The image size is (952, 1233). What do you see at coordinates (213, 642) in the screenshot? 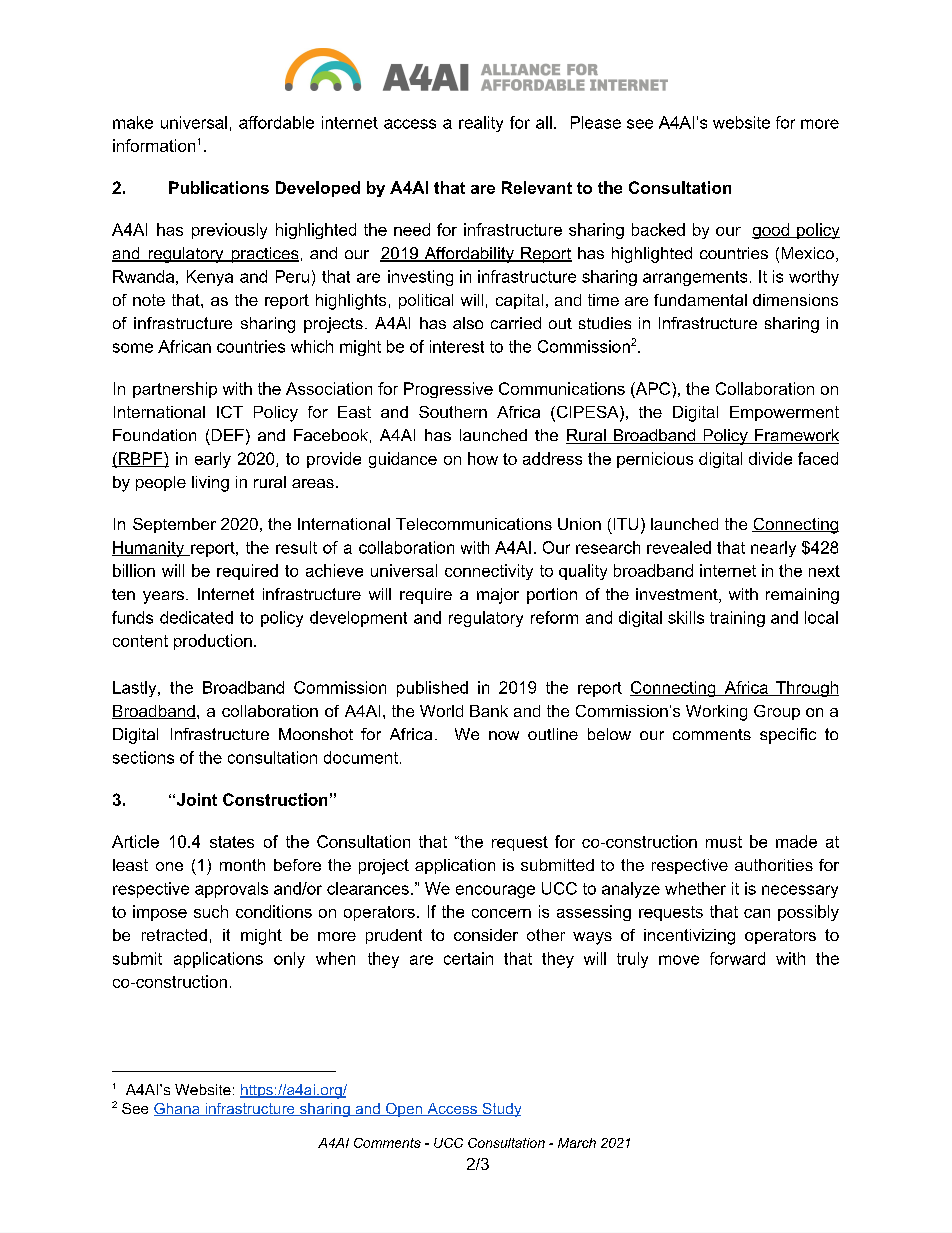
I see `production` at bounding box center [213, 642].
